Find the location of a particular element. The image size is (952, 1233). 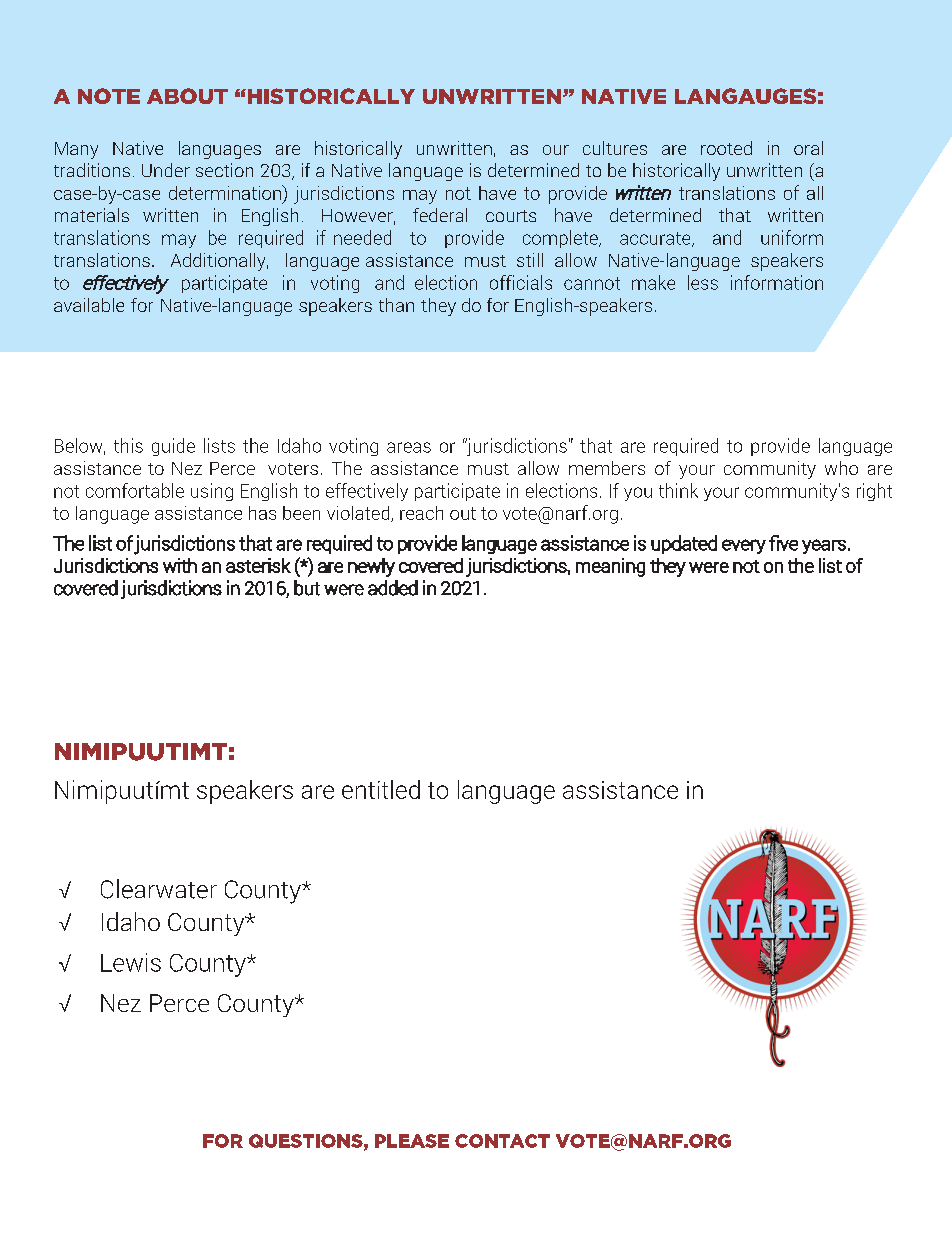

ABOUT is located at coordinates (187, 96).
